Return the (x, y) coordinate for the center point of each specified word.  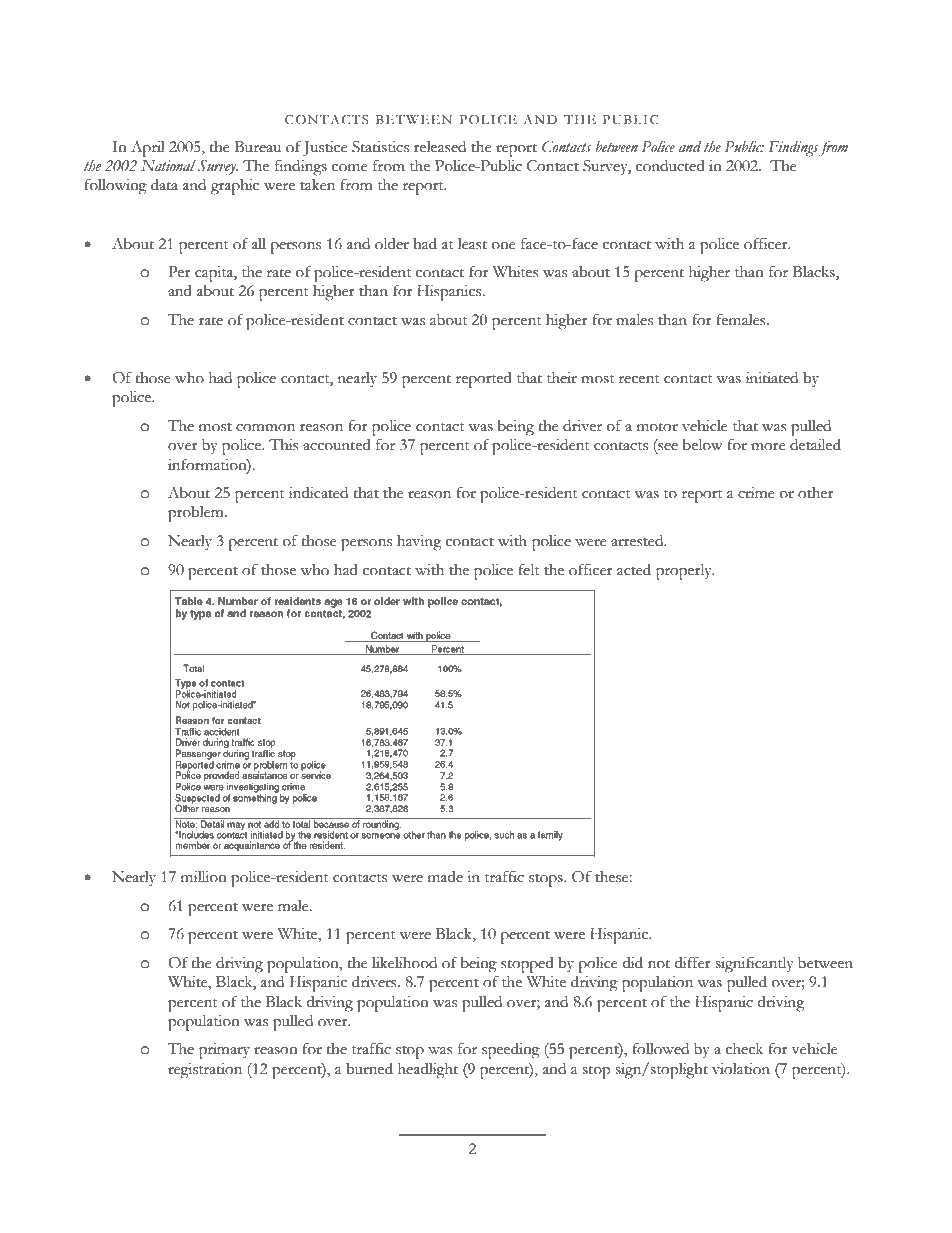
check (744, 1049)
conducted (670, 166)
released (440, 147)
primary (224, 1051)
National (168, 165)
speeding (511, 1051)
